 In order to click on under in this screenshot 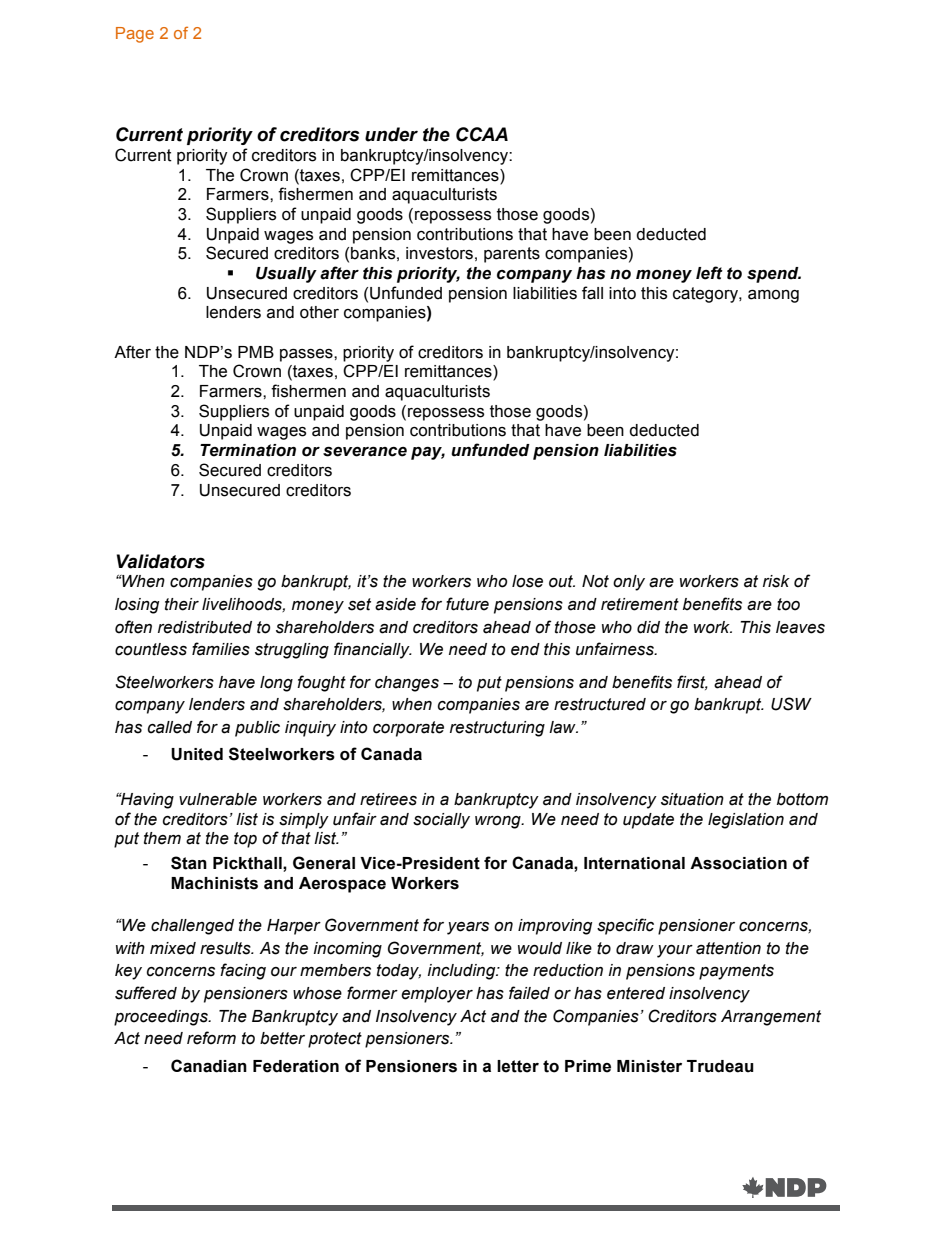, I will do `click(391, 134)`.
